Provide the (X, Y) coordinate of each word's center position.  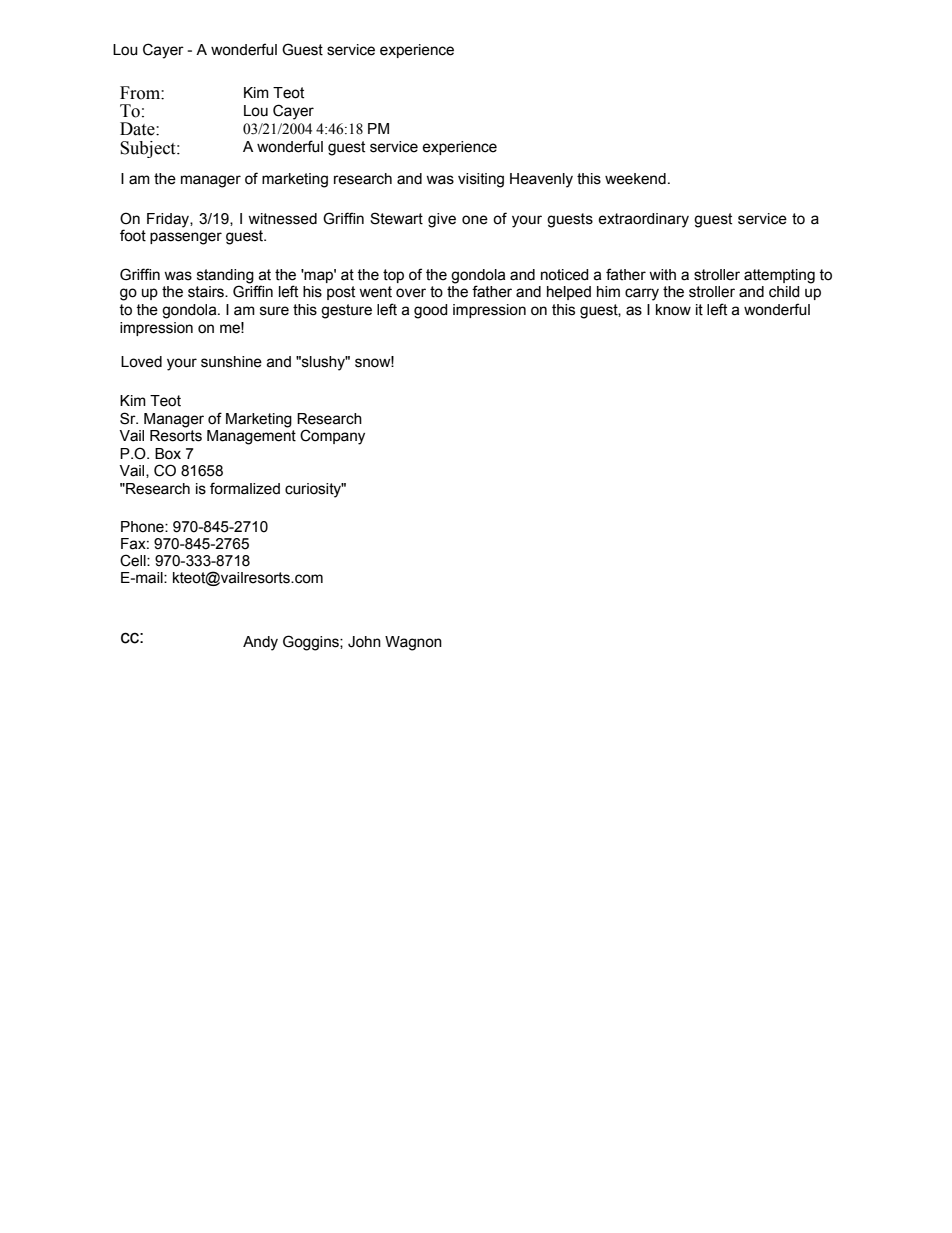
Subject (149, 149)
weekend (635, 179)
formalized (245, 488)
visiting (481, 180)
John (364, 642)
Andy (260, 643)
